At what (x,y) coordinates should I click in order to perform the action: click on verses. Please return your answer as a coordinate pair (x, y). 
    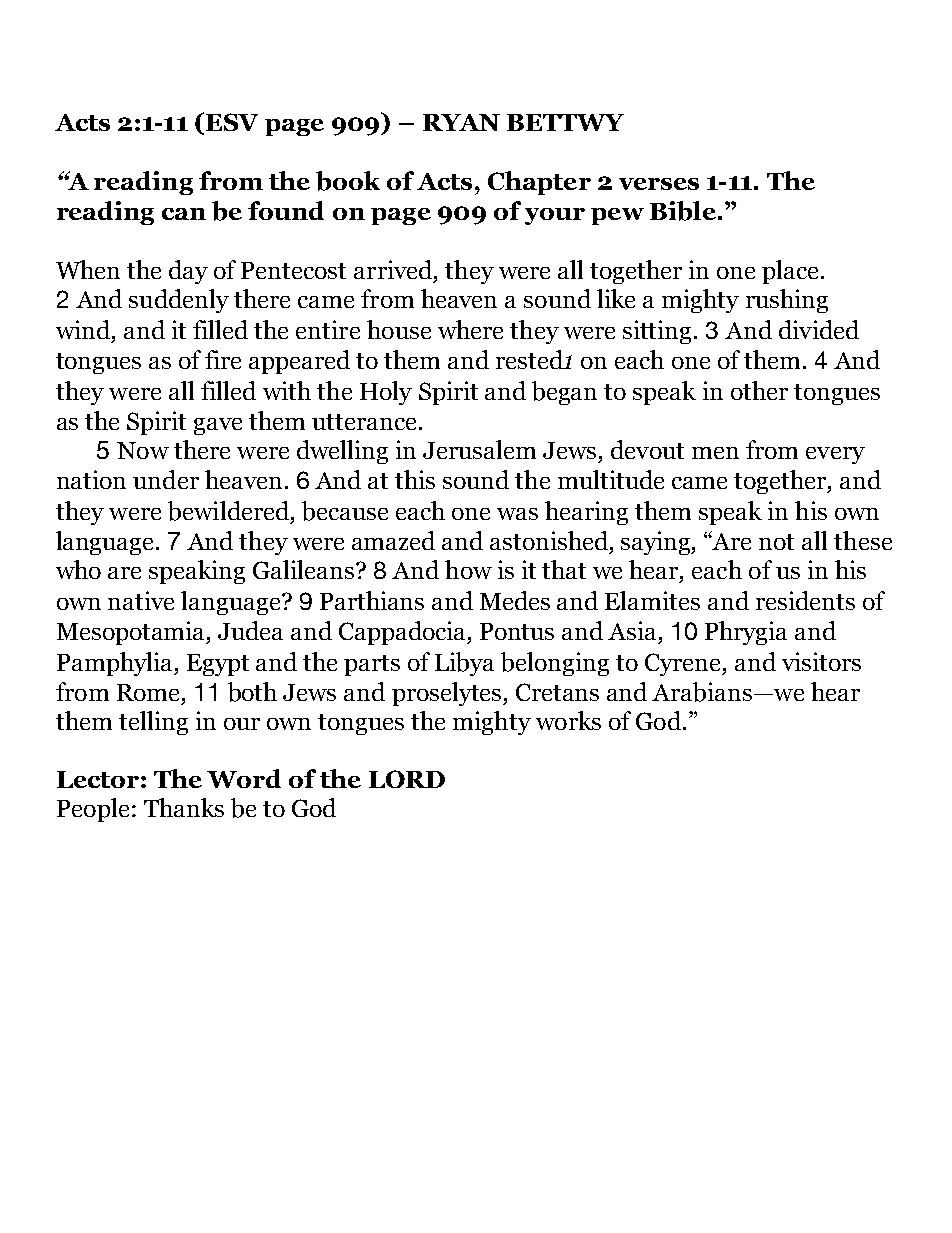
    Looking at the image, I should click on (659, 184).
